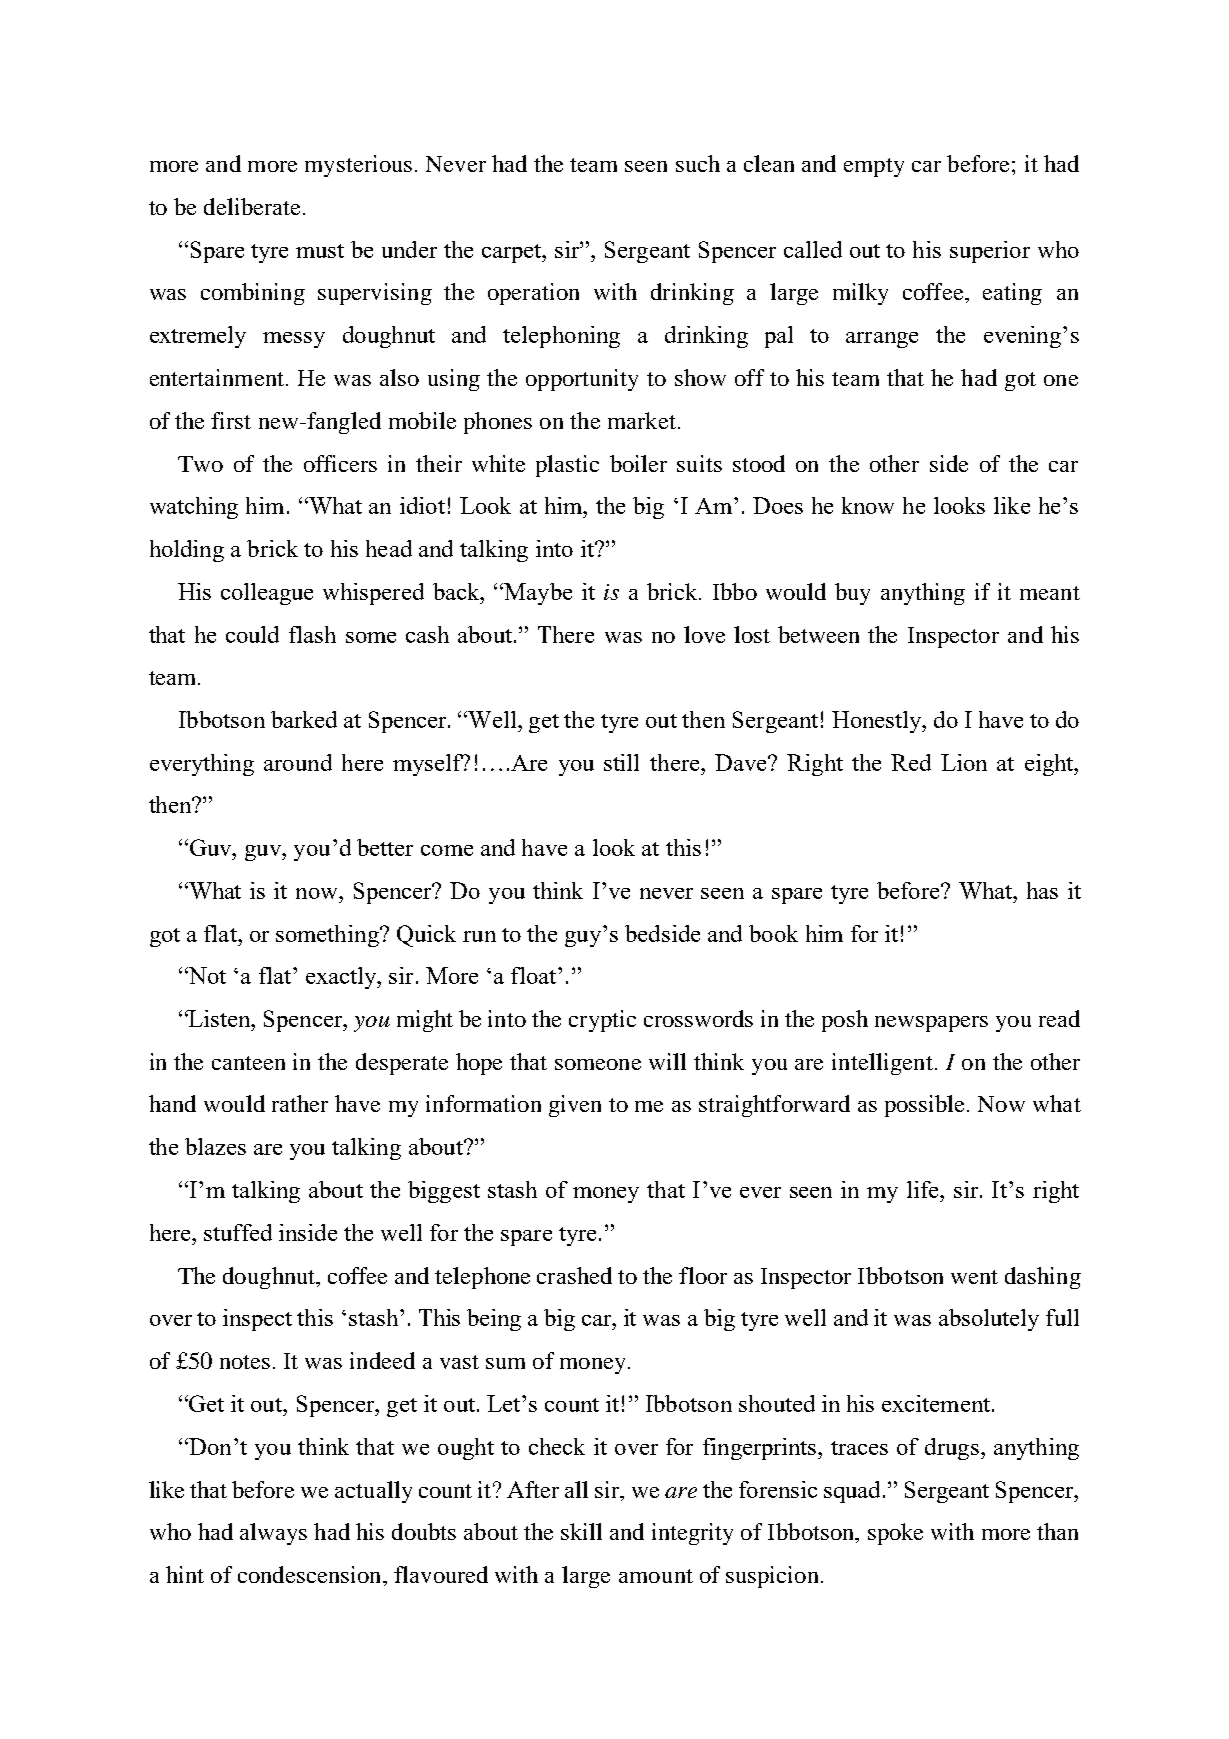 This screenshot has width=1229, height=1739. What do you see at coordinates (273, 1534) in the screenshot?
I see `always` at bounding box center [273, 1534].
